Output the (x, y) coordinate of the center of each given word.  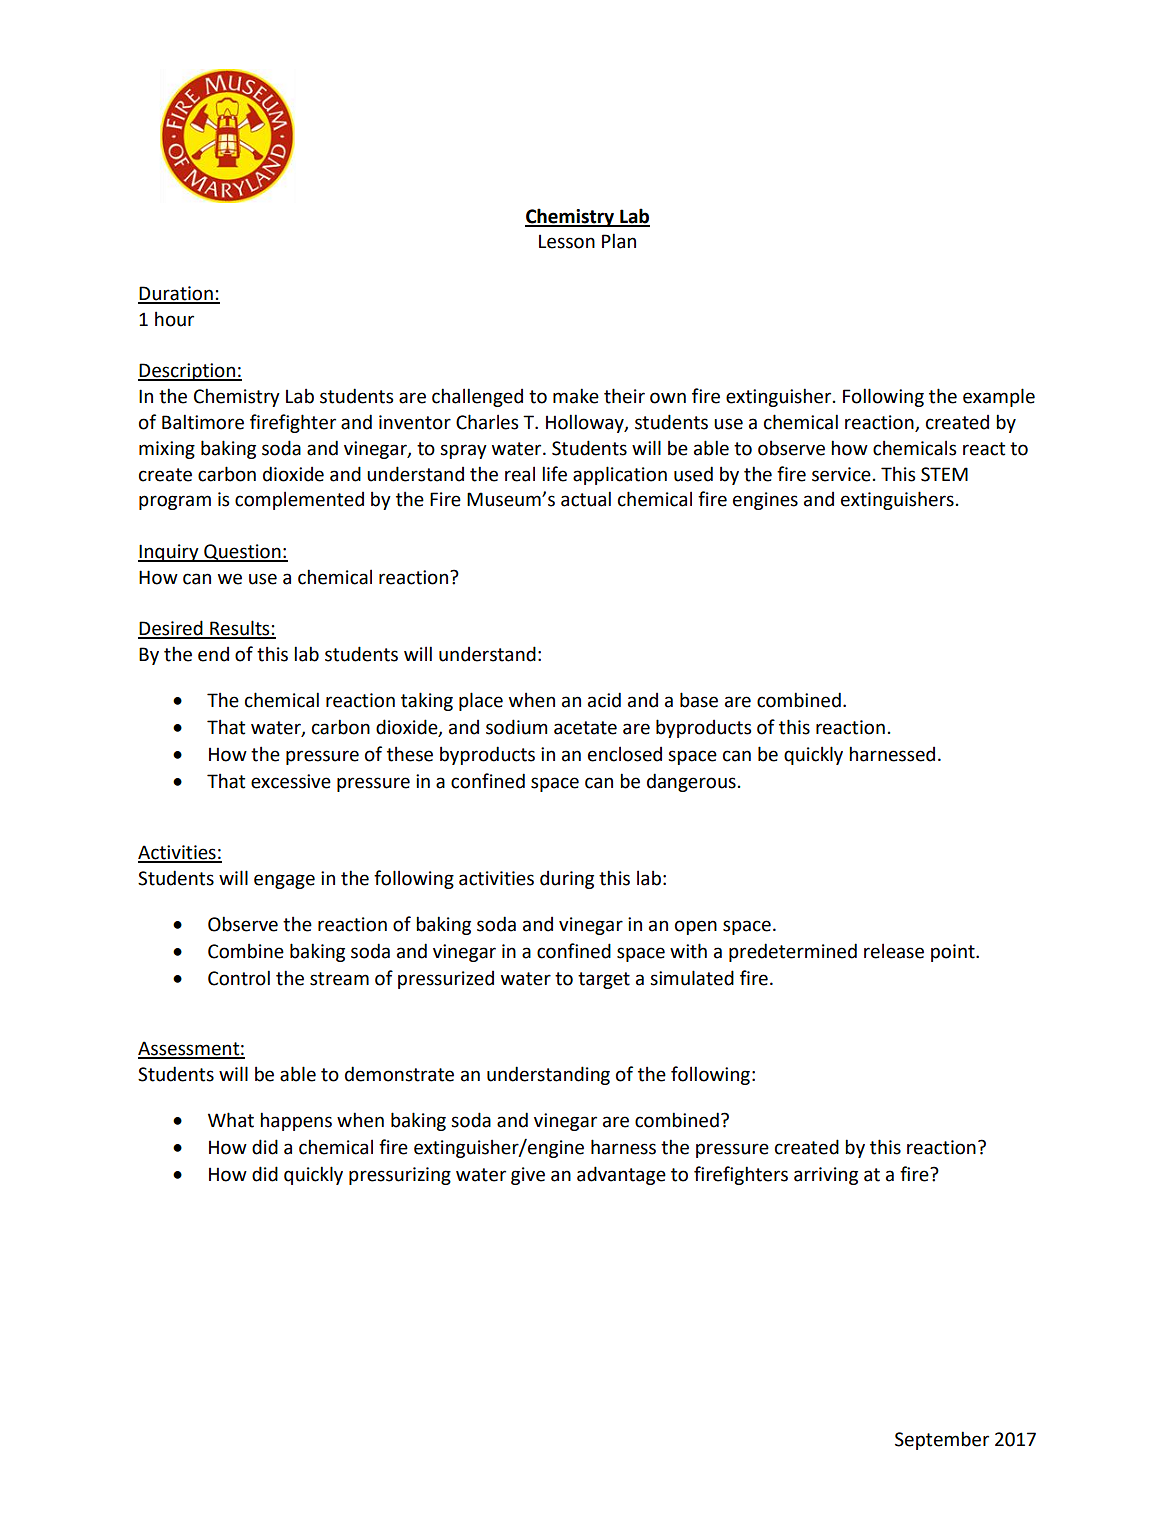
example (999, 397)
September (942, 1440)
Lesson (567, 242)
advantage (621, 1175)
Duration (176, 294)
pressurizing (400, 1176)
